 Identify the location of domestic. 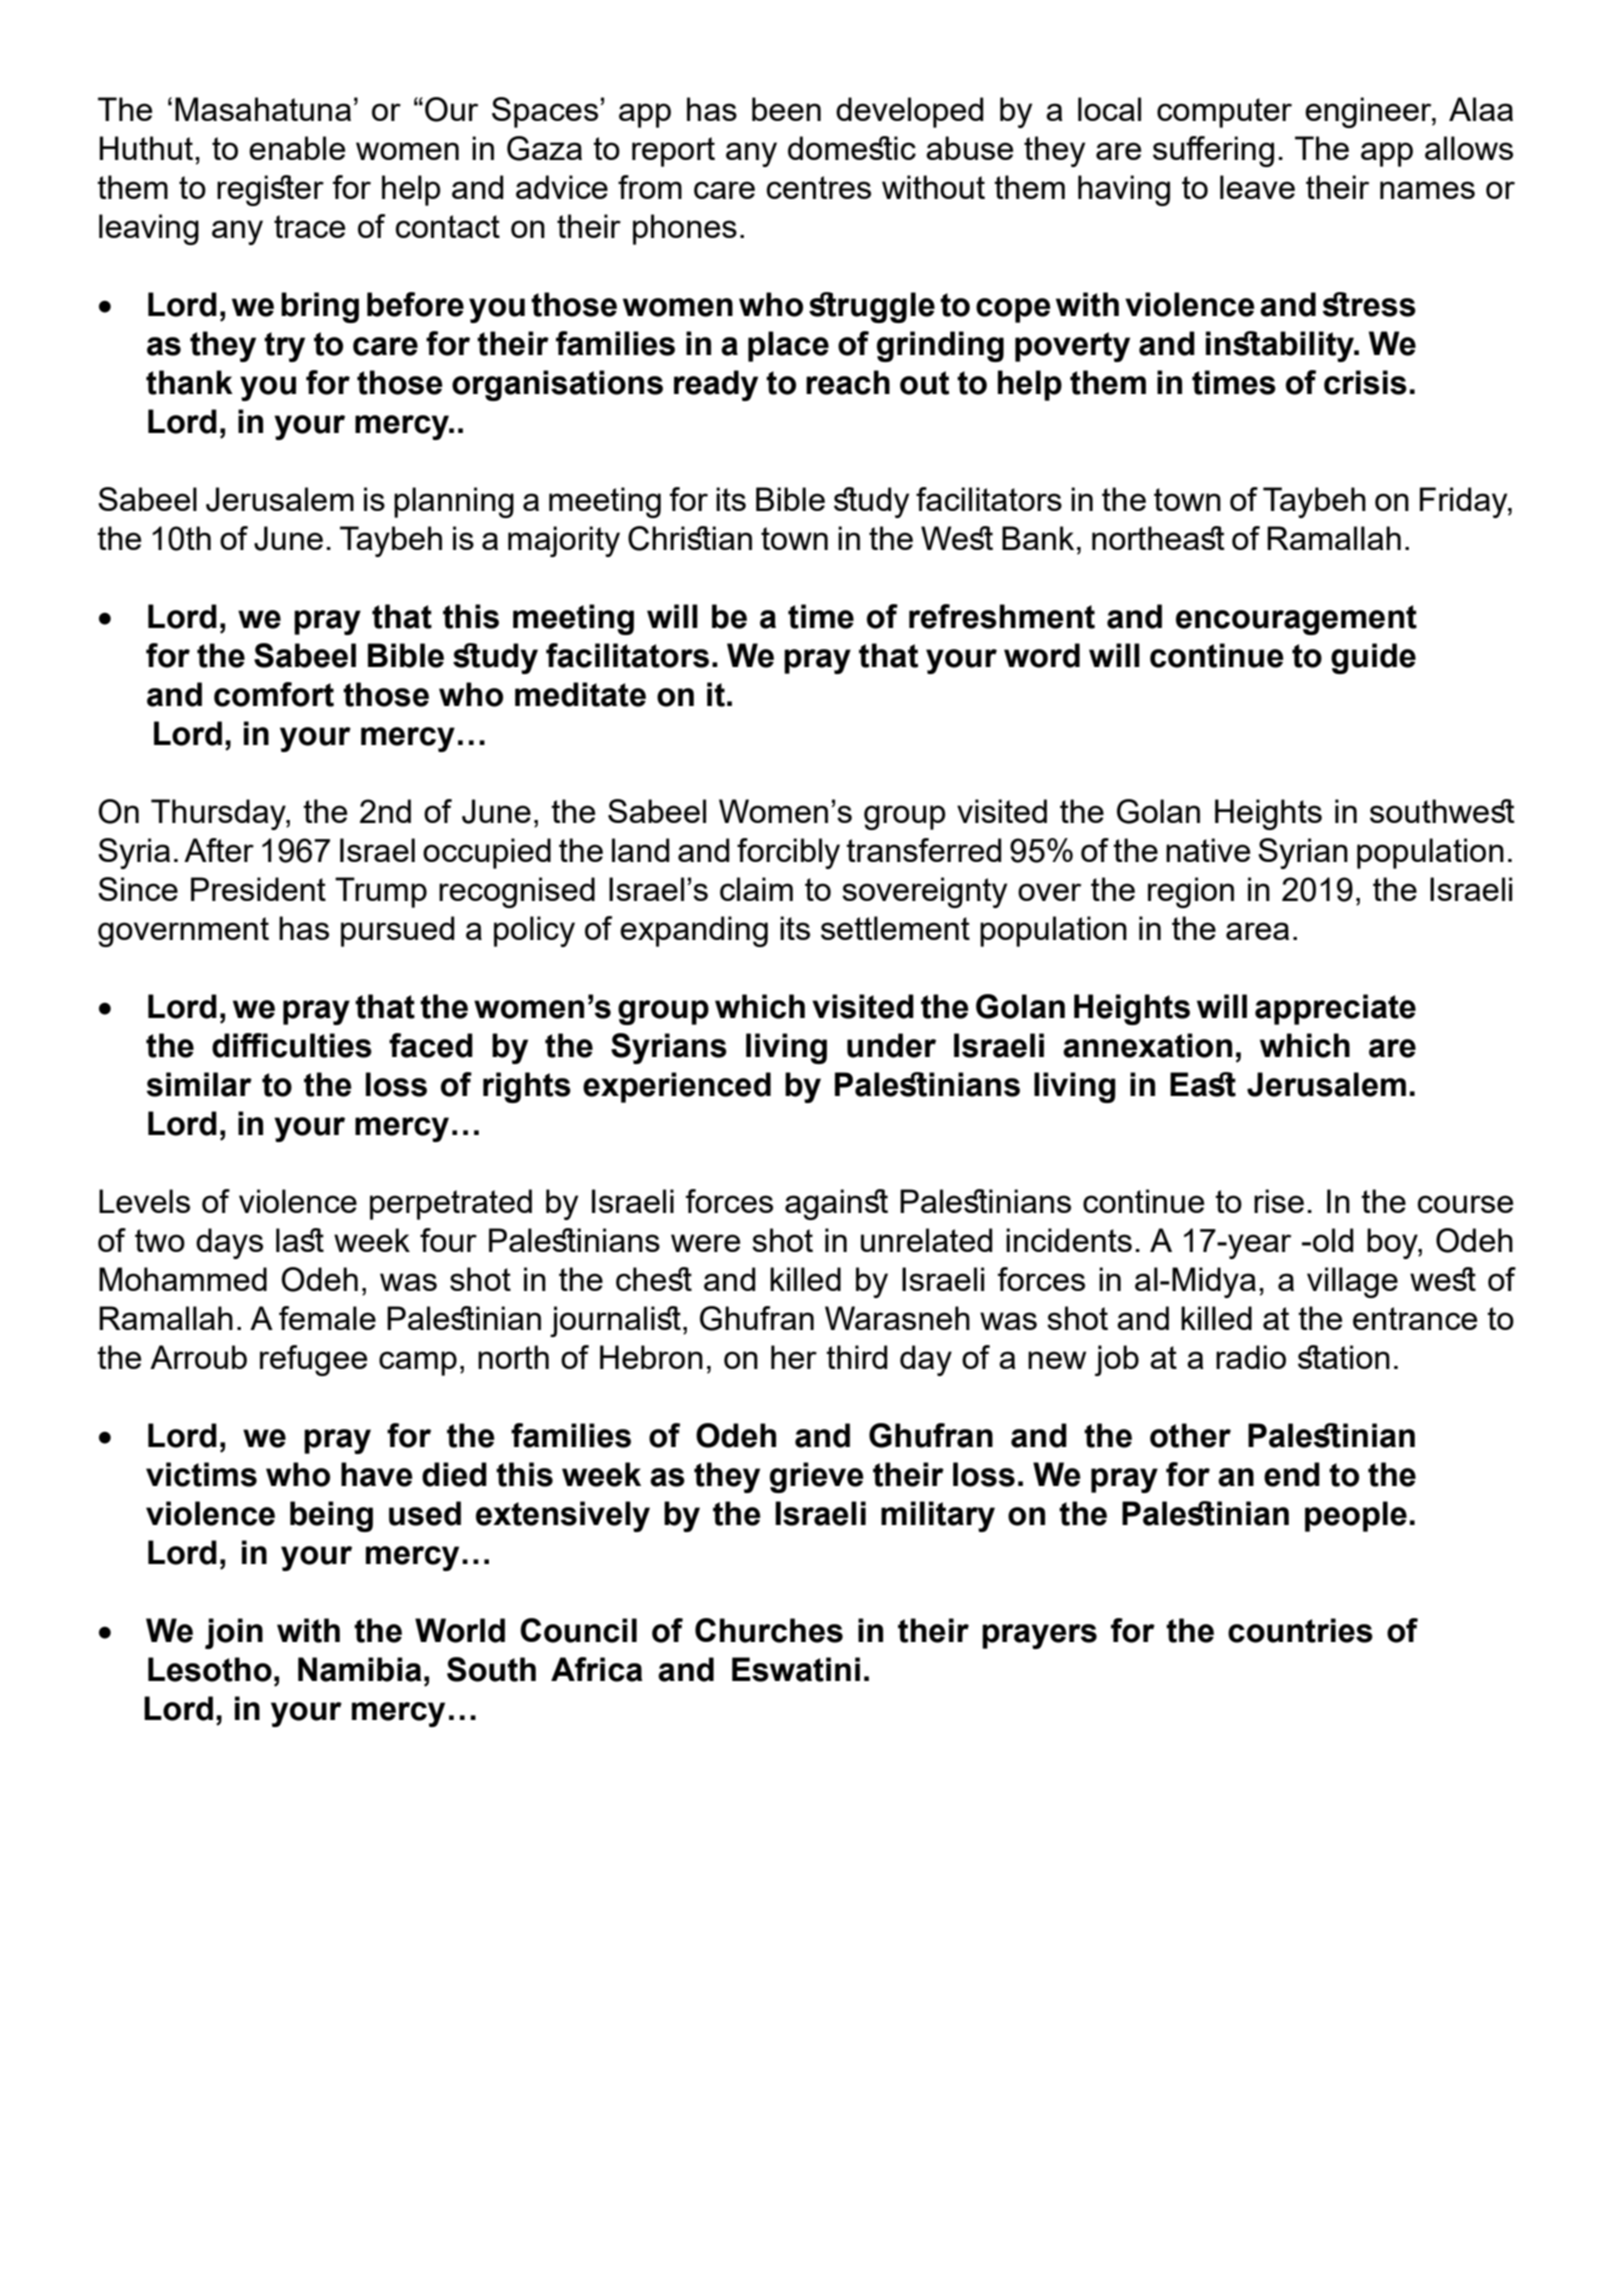
(852, 148).
